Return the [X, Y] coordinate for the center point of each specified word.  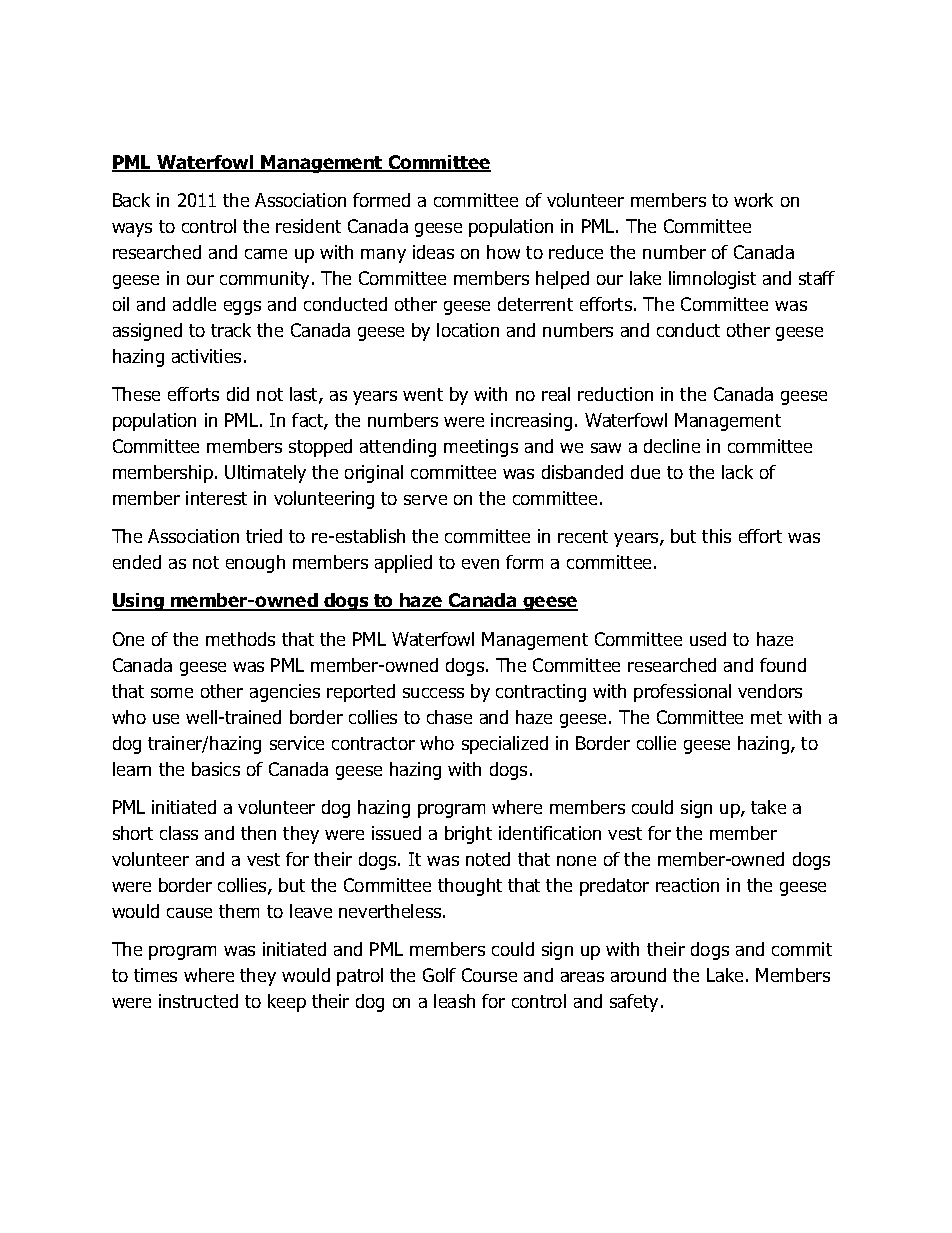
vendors [770, 691]
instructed [198, 1001]
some [172, 693]
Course [489, 975]
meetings [481, 448]
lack [737, 472]
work [753, 200]
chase [449, 717]
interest [216, 498]
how [503, 252]
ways [132, 230]
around [638, 975]
